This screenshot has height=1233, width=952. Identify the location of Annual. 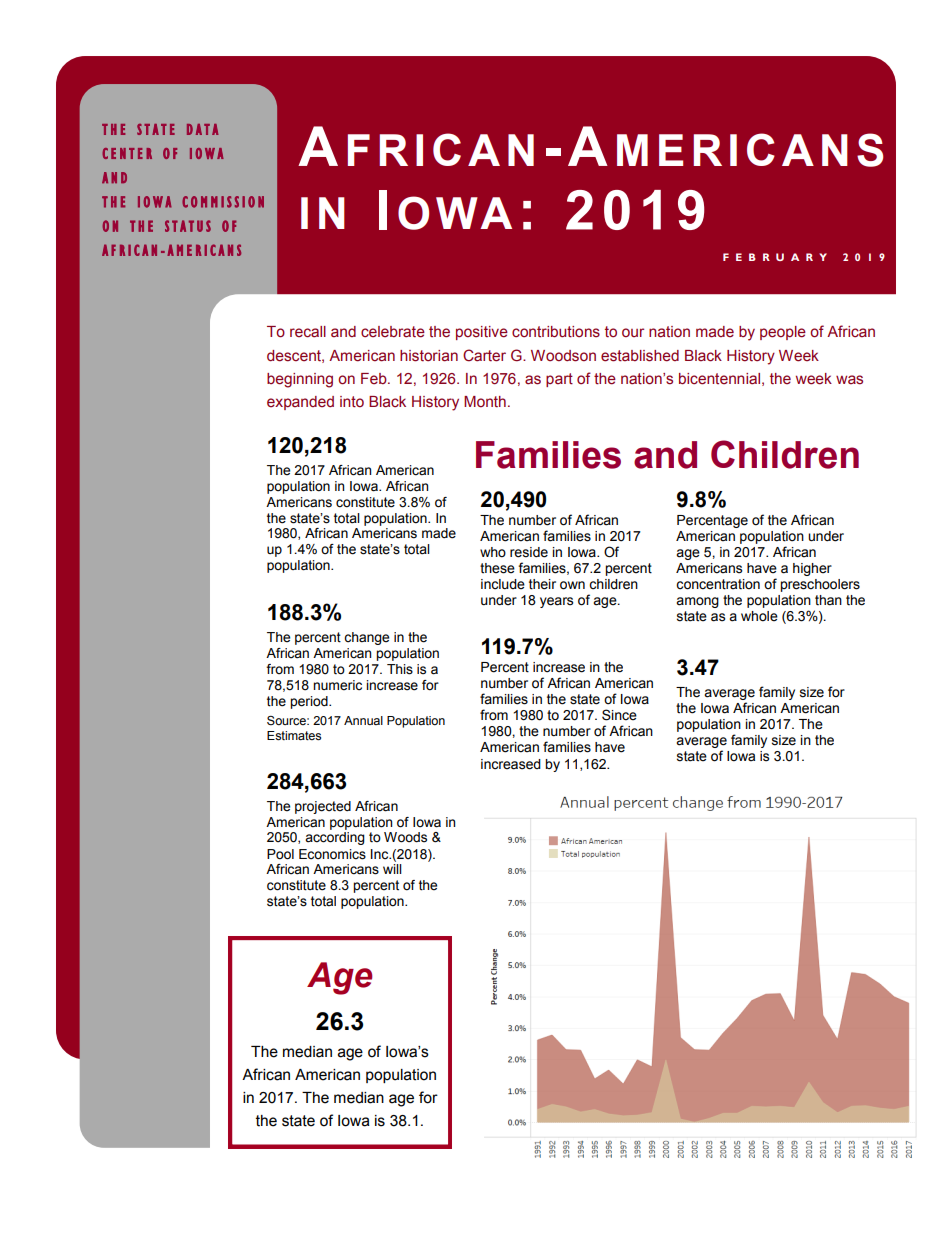
(363, 720).
